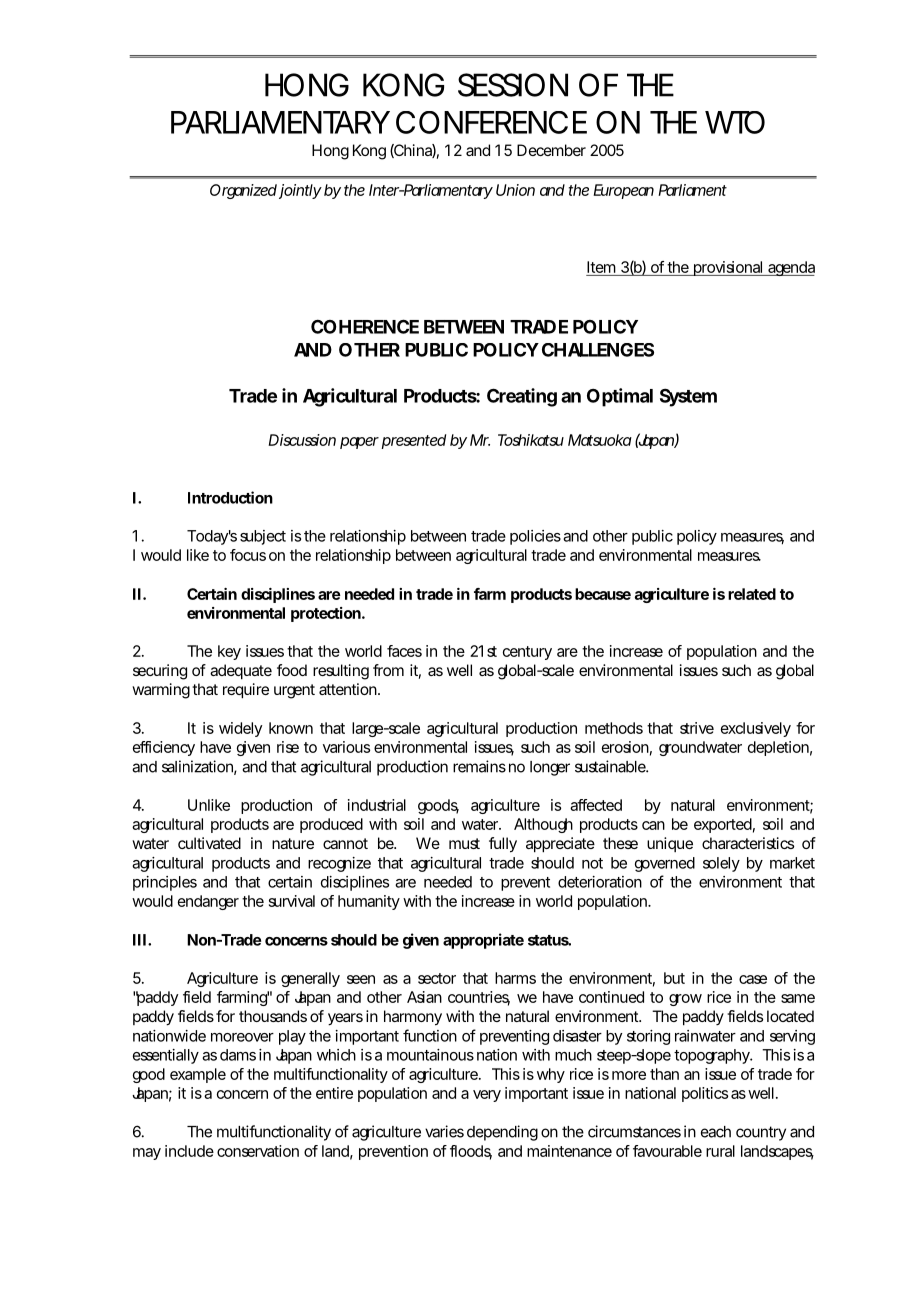 The height and width of the document is (1308, 924). I want to click on System, so click(688, 397).
